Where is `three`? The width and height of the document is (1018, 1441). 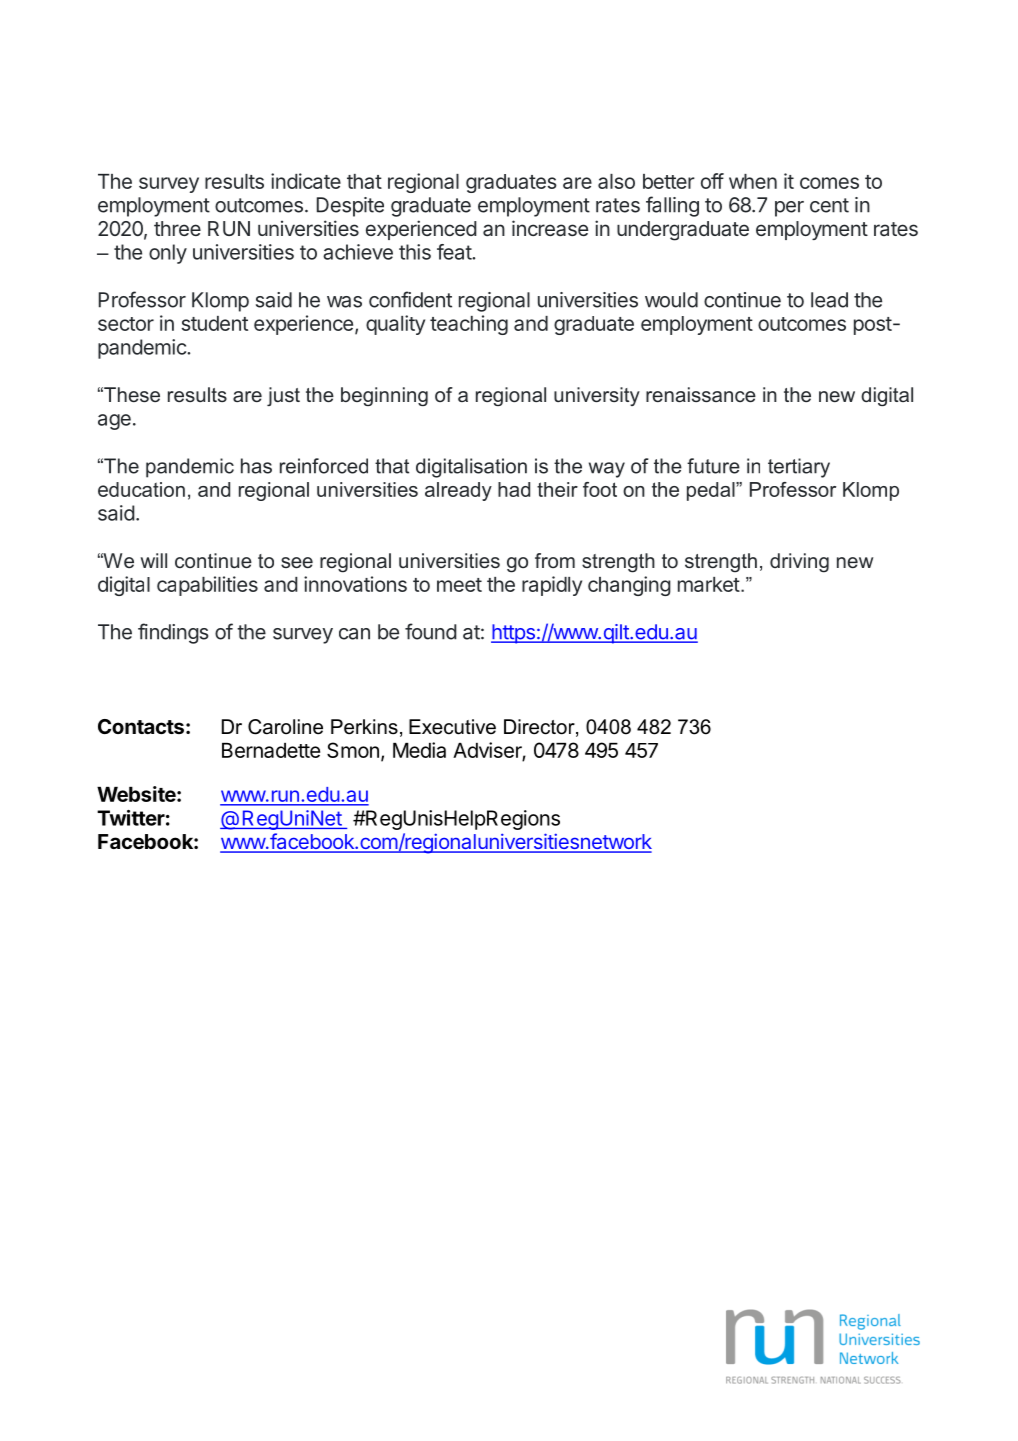 three is located at coordinates (177, 228).
